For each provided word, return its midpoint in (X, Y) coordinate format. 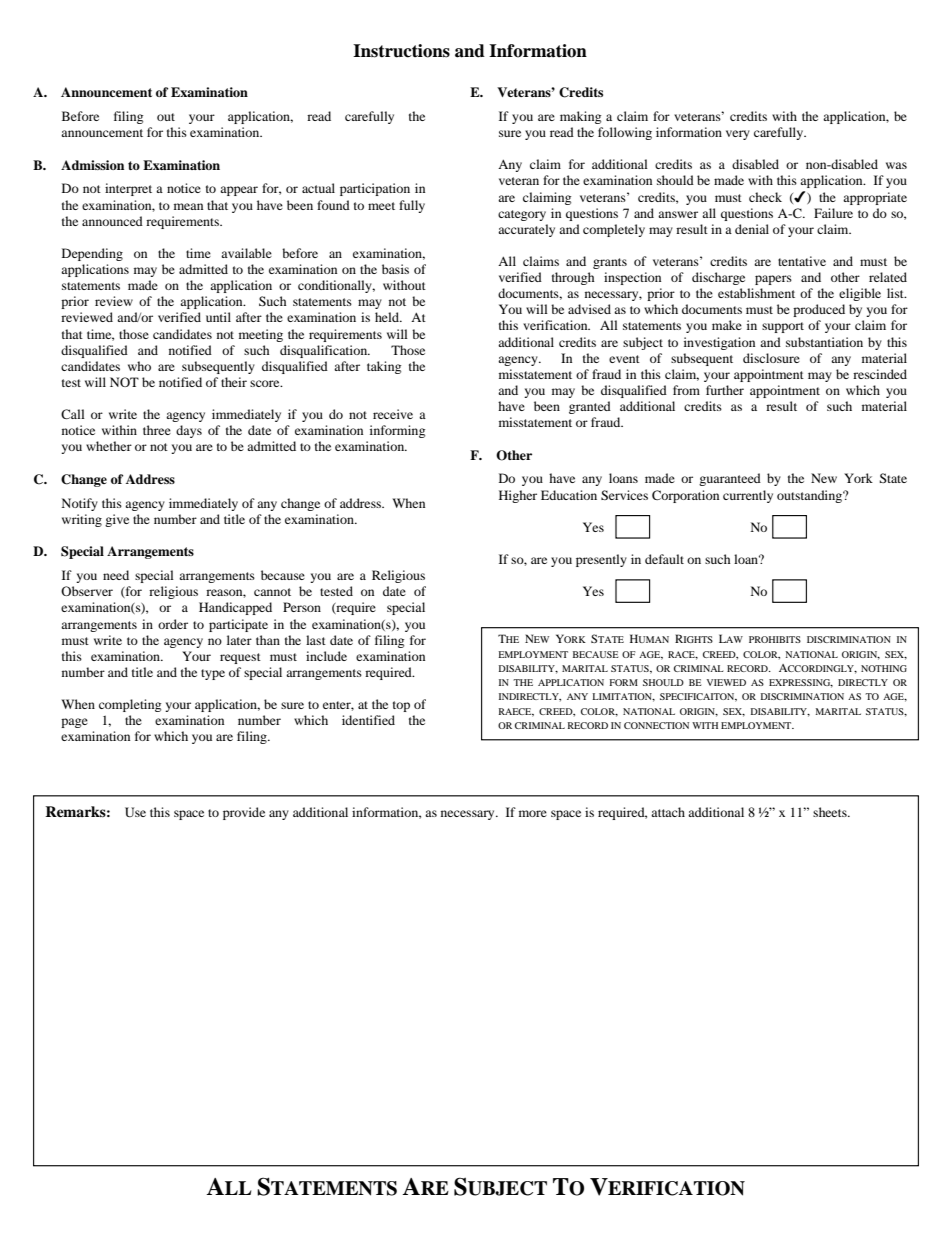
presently (601, 560)
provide (244, 813)
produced (819, 310)
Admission (92, 165)
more (533, 813)
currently (748, 496)
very (738, 135)
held (388, 317)
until (218, 317)
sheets (831, 812)
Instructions (401, 51)
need (116, 575)
